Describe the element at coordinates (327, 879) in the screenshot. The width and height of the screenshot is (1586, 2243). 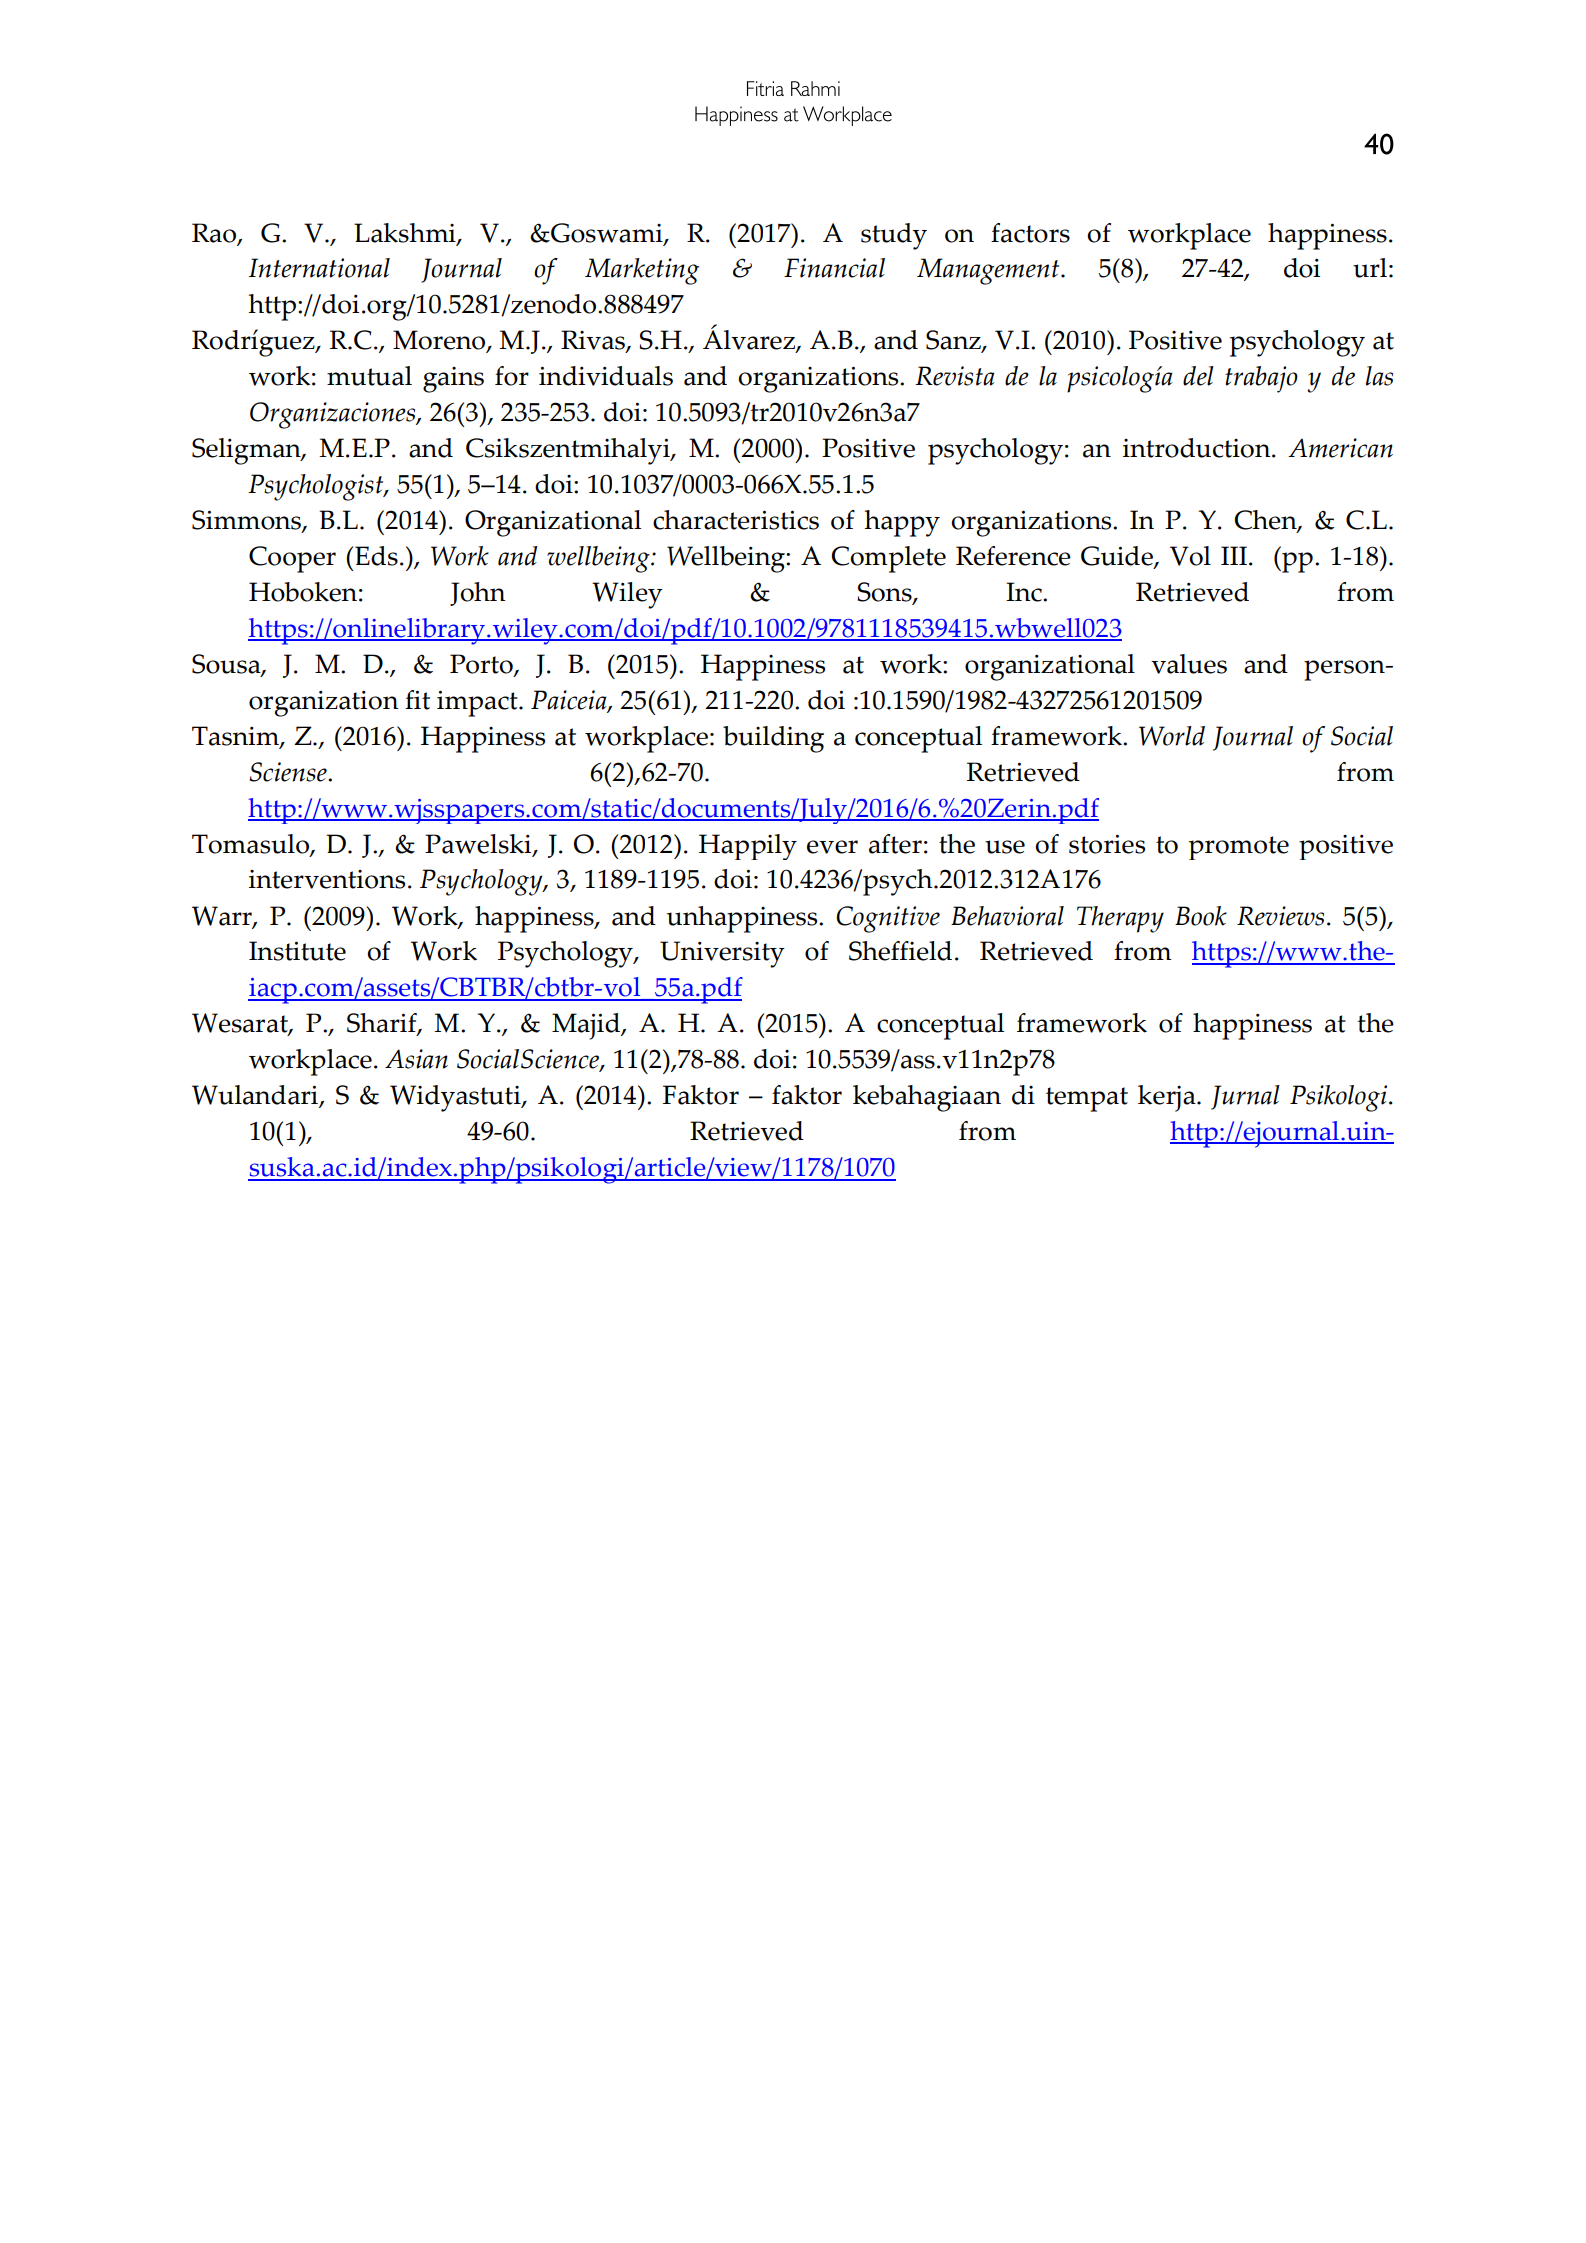
I see `interventions` at that location.
